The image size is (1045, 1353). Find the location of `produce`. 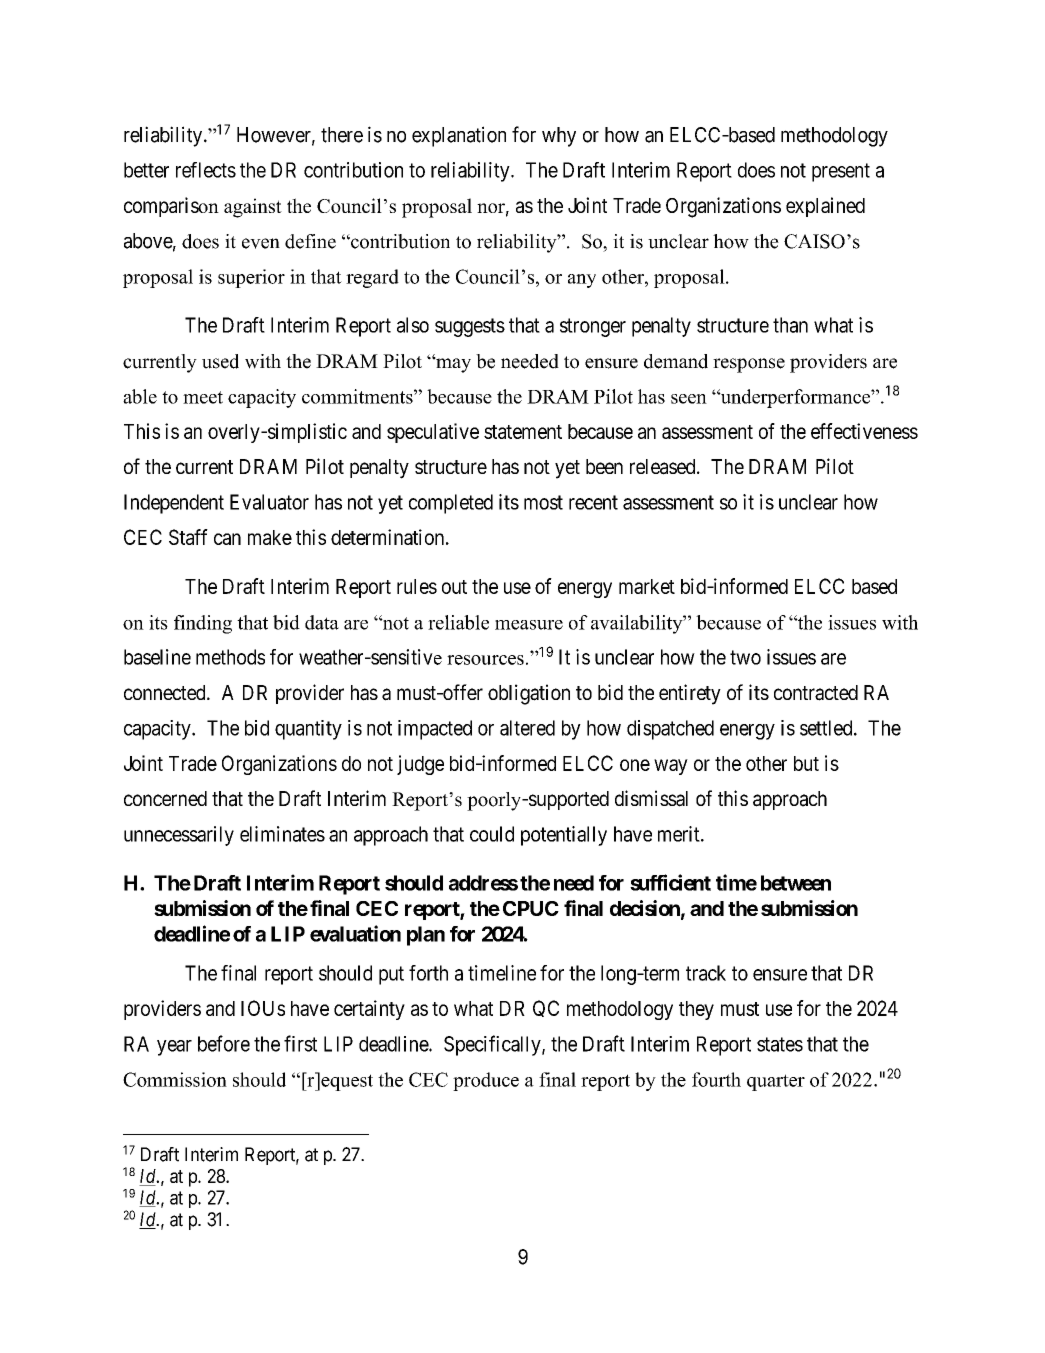

produce is located at coordinates (486, 1081).
